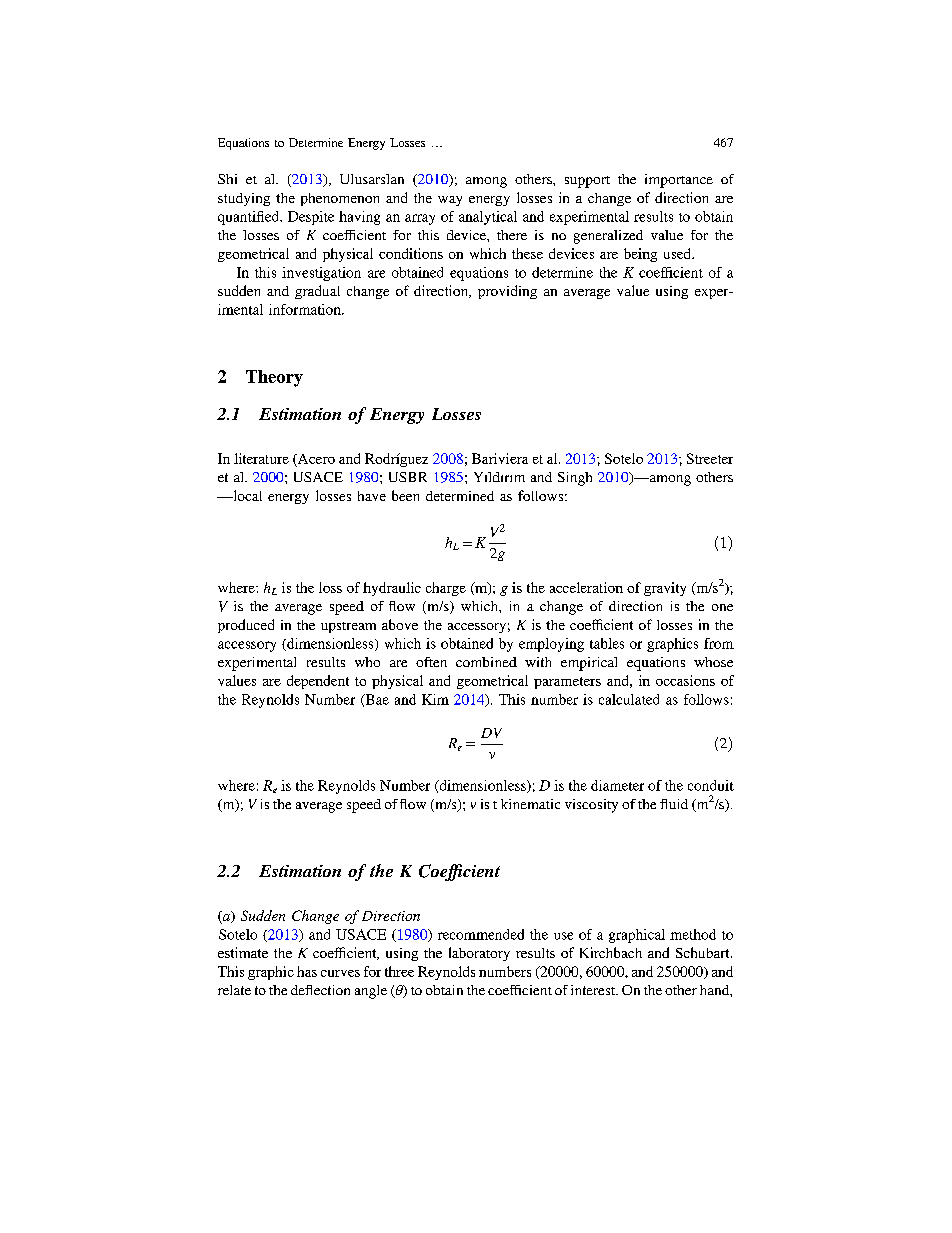 The width and height of the page is (952, 1233). What do you see at coordinates (307, 971) in the page?
I see `has` at bounding box center [307, 971].
